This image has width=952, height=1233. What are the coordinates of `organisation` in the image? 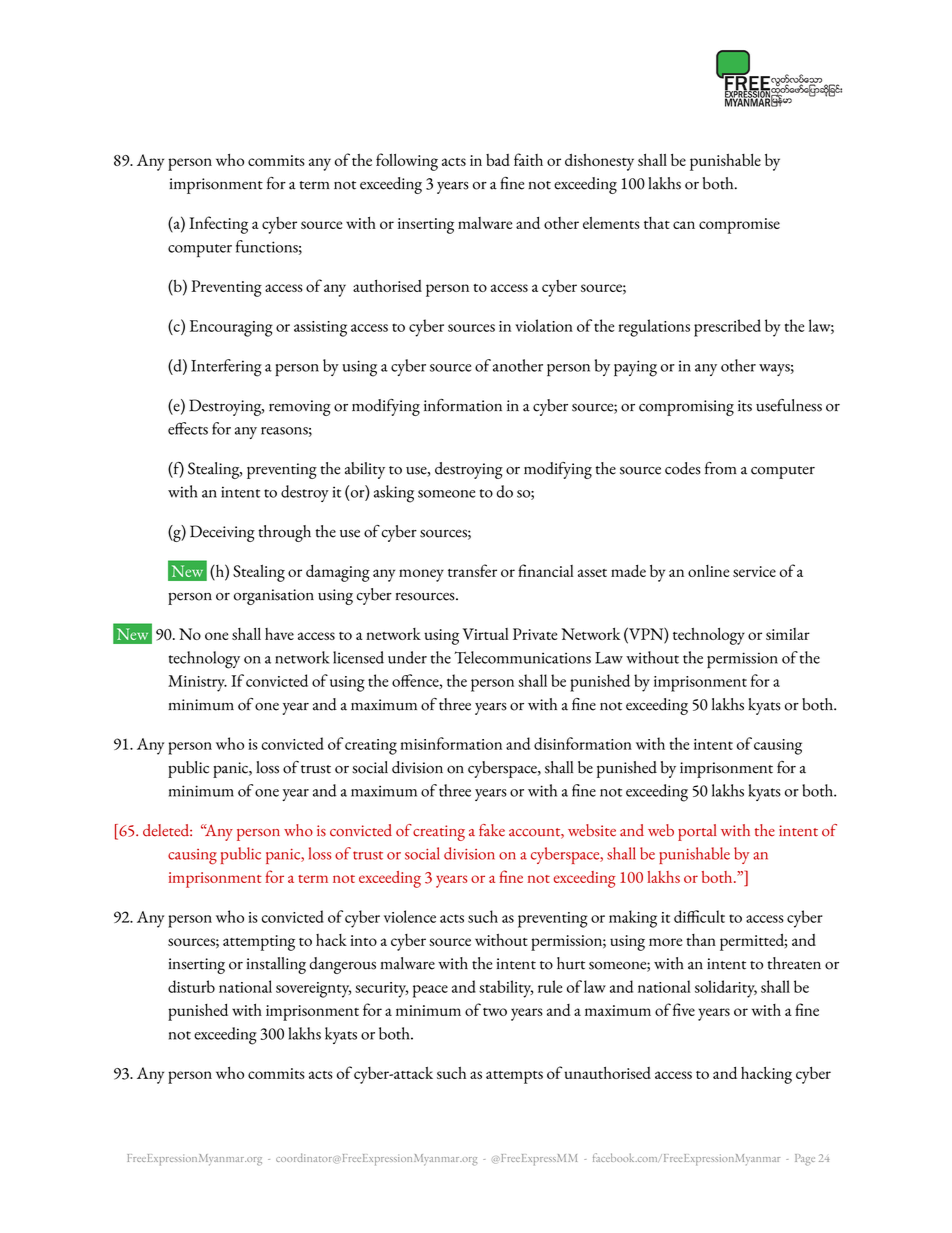 It's located at (274, 597).
